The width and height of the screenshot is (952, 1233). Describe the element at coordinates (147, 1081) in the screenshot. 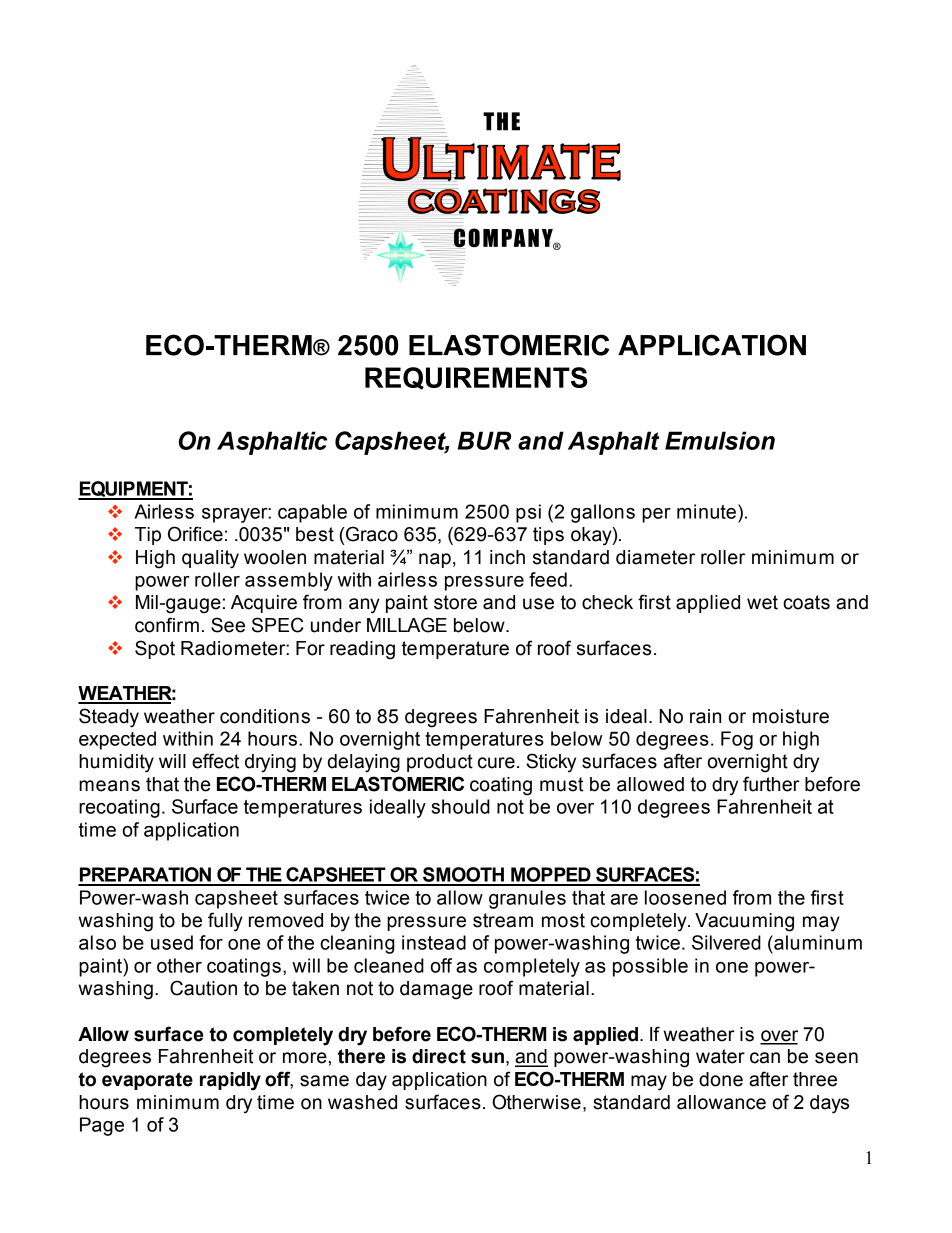

I see `evaporate` at that location.
